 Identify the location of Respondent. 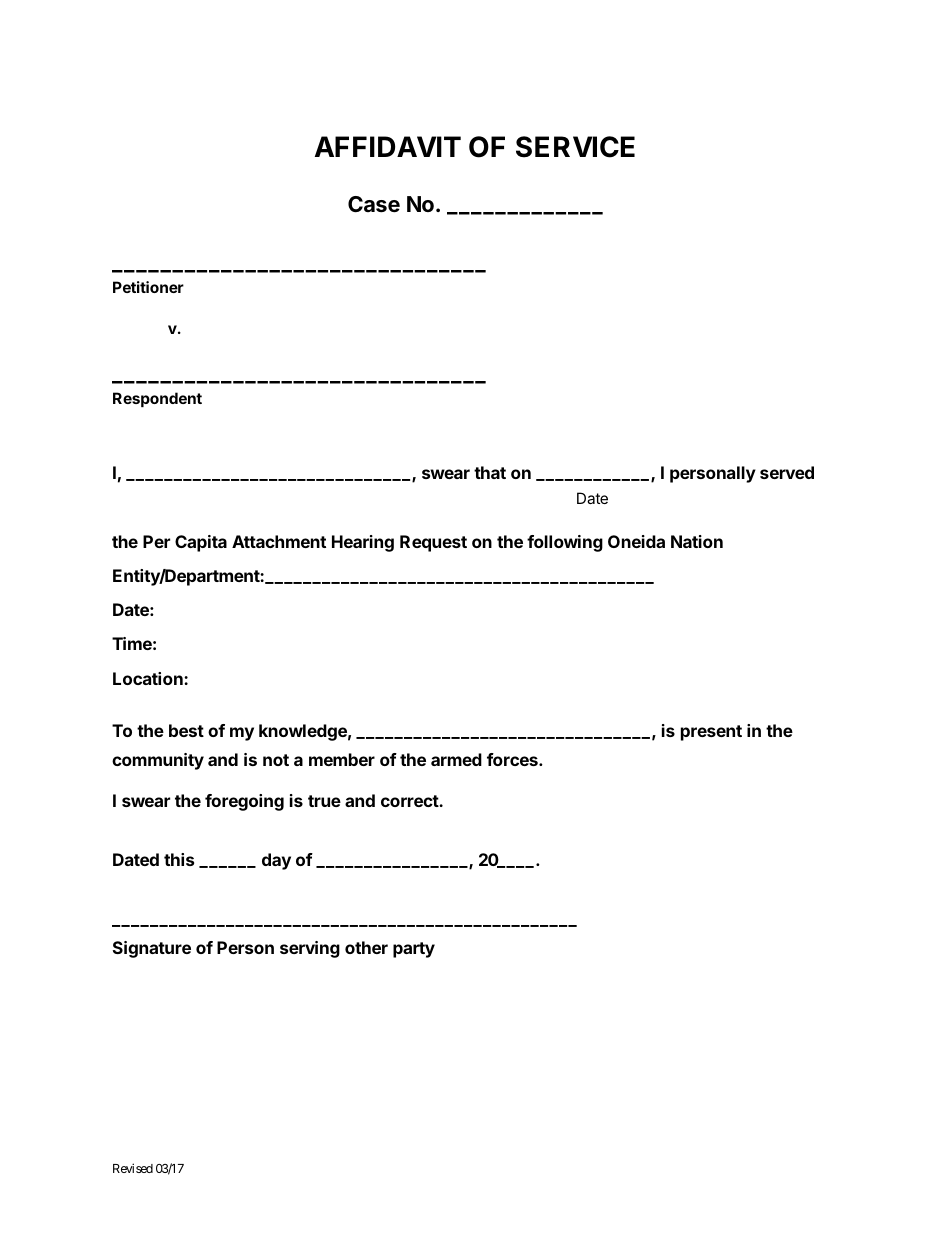
(157, 399).
